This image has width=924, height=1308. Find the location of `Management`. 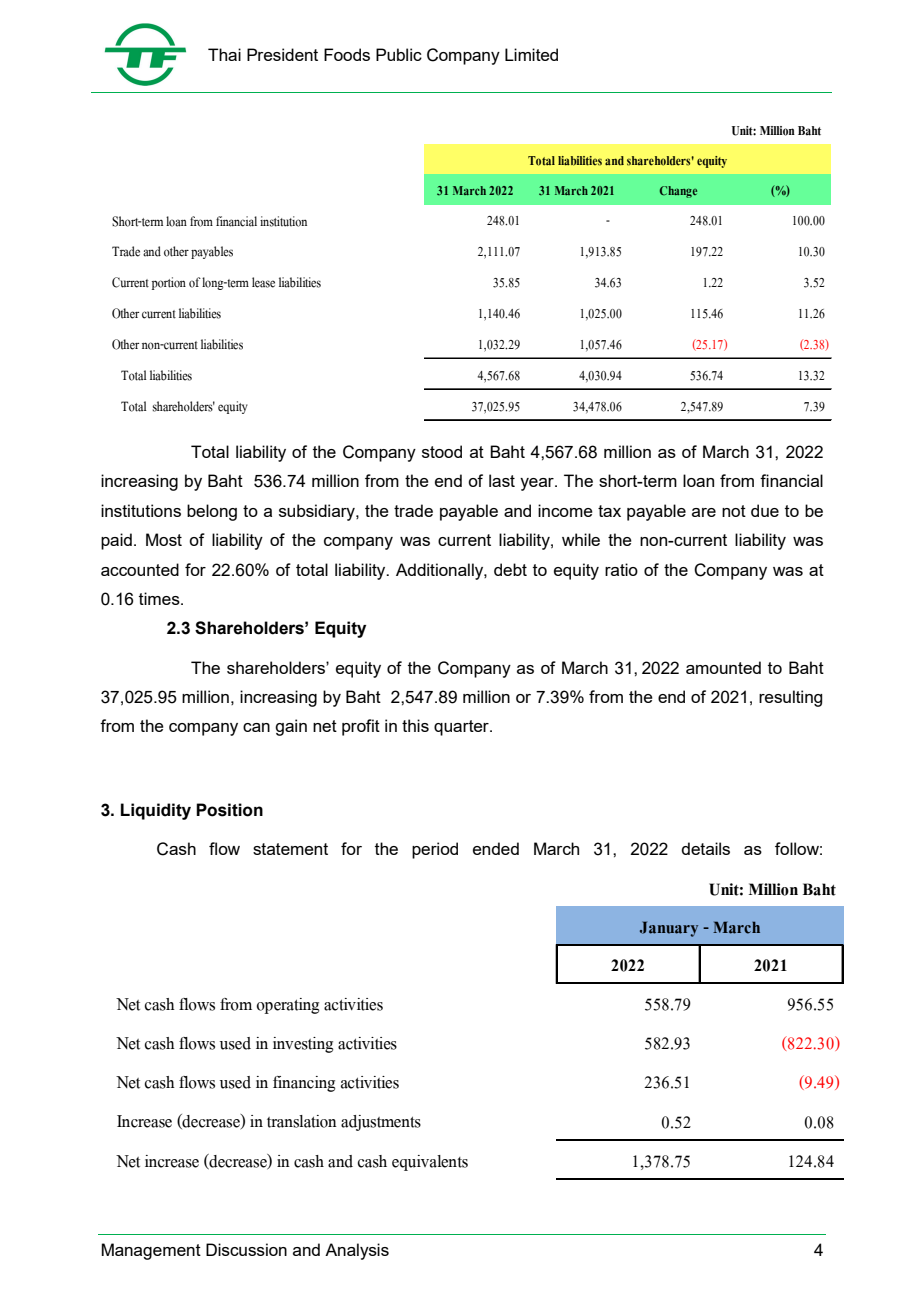

Management is located at coordinates (151, 1251).
